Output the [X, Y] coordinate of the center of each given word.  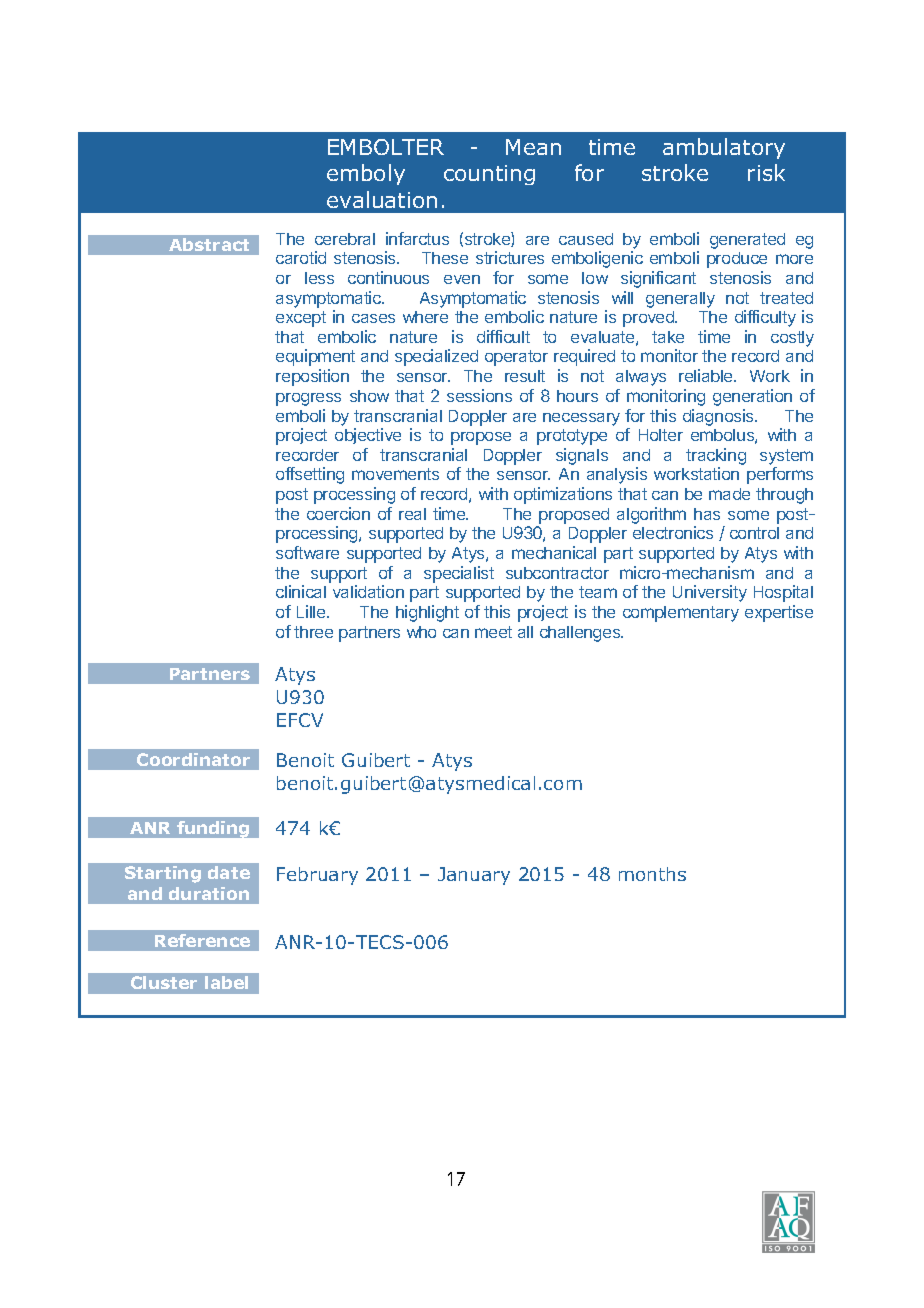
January [474, 876]
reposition [312, 377]
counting [489, 175]
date [229, 872]
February [317, 876]
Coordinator [193, 759]
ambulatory [724, 148]
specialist [459, 574]
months [652, 874]
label [226, 982]
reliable [707, 375]
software [307, 552]
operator [516, 358]
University [710, 593]
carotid [301, 257]
